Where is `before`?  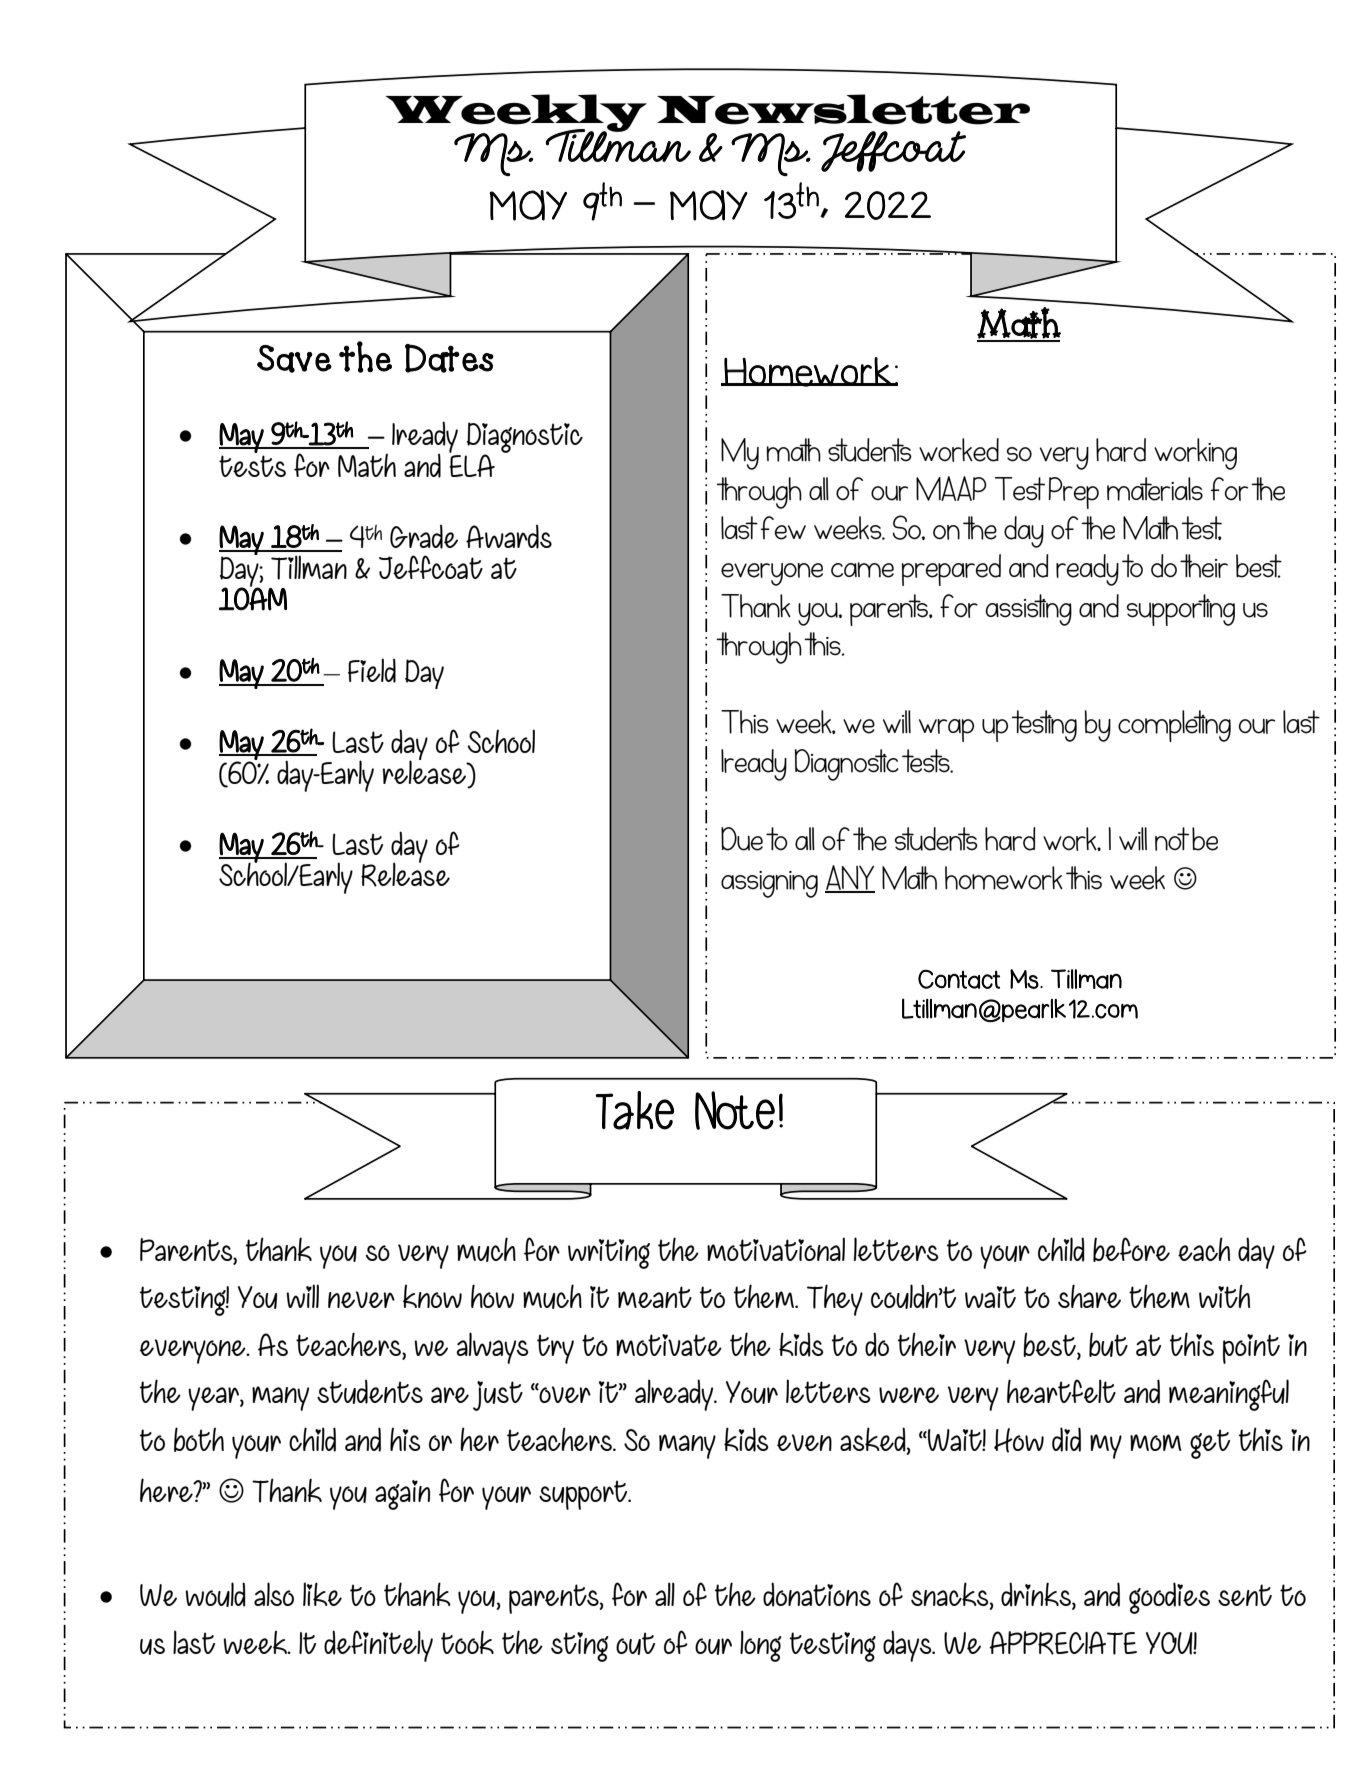 before is located at coordinates (1131, 1249).
